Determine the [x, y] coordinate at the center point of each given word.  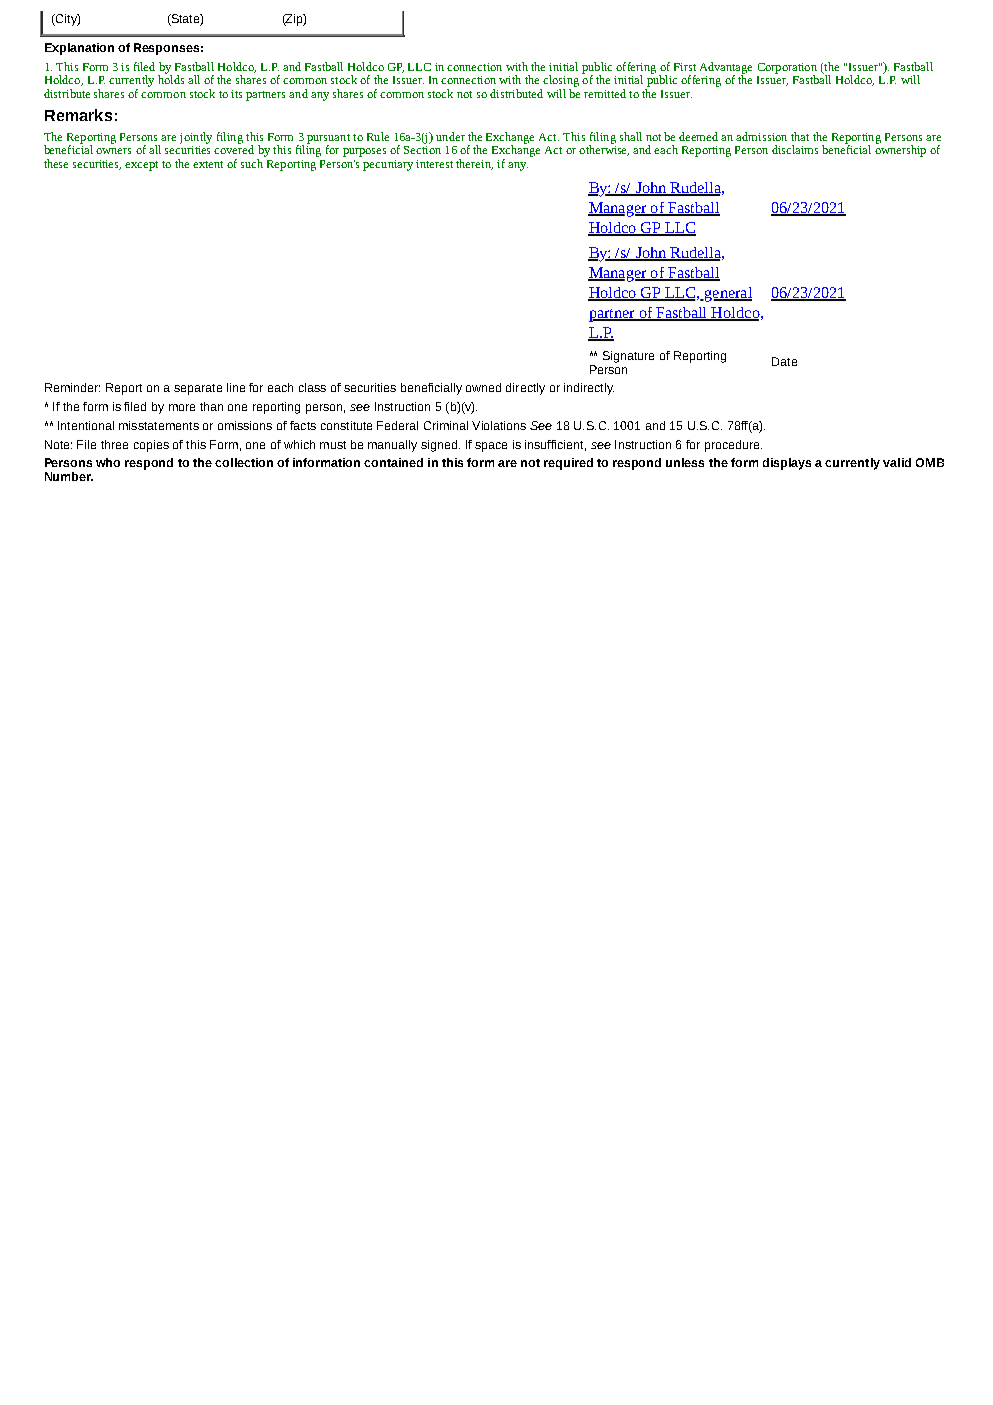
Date [784, 361]
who [108, 462]
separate [198, 389]
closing [561, 81]
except [141, 166]
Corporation [787, 69]
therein [474, 164]
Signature [628, 357]
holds [171, 78]
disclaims [795, 149]
